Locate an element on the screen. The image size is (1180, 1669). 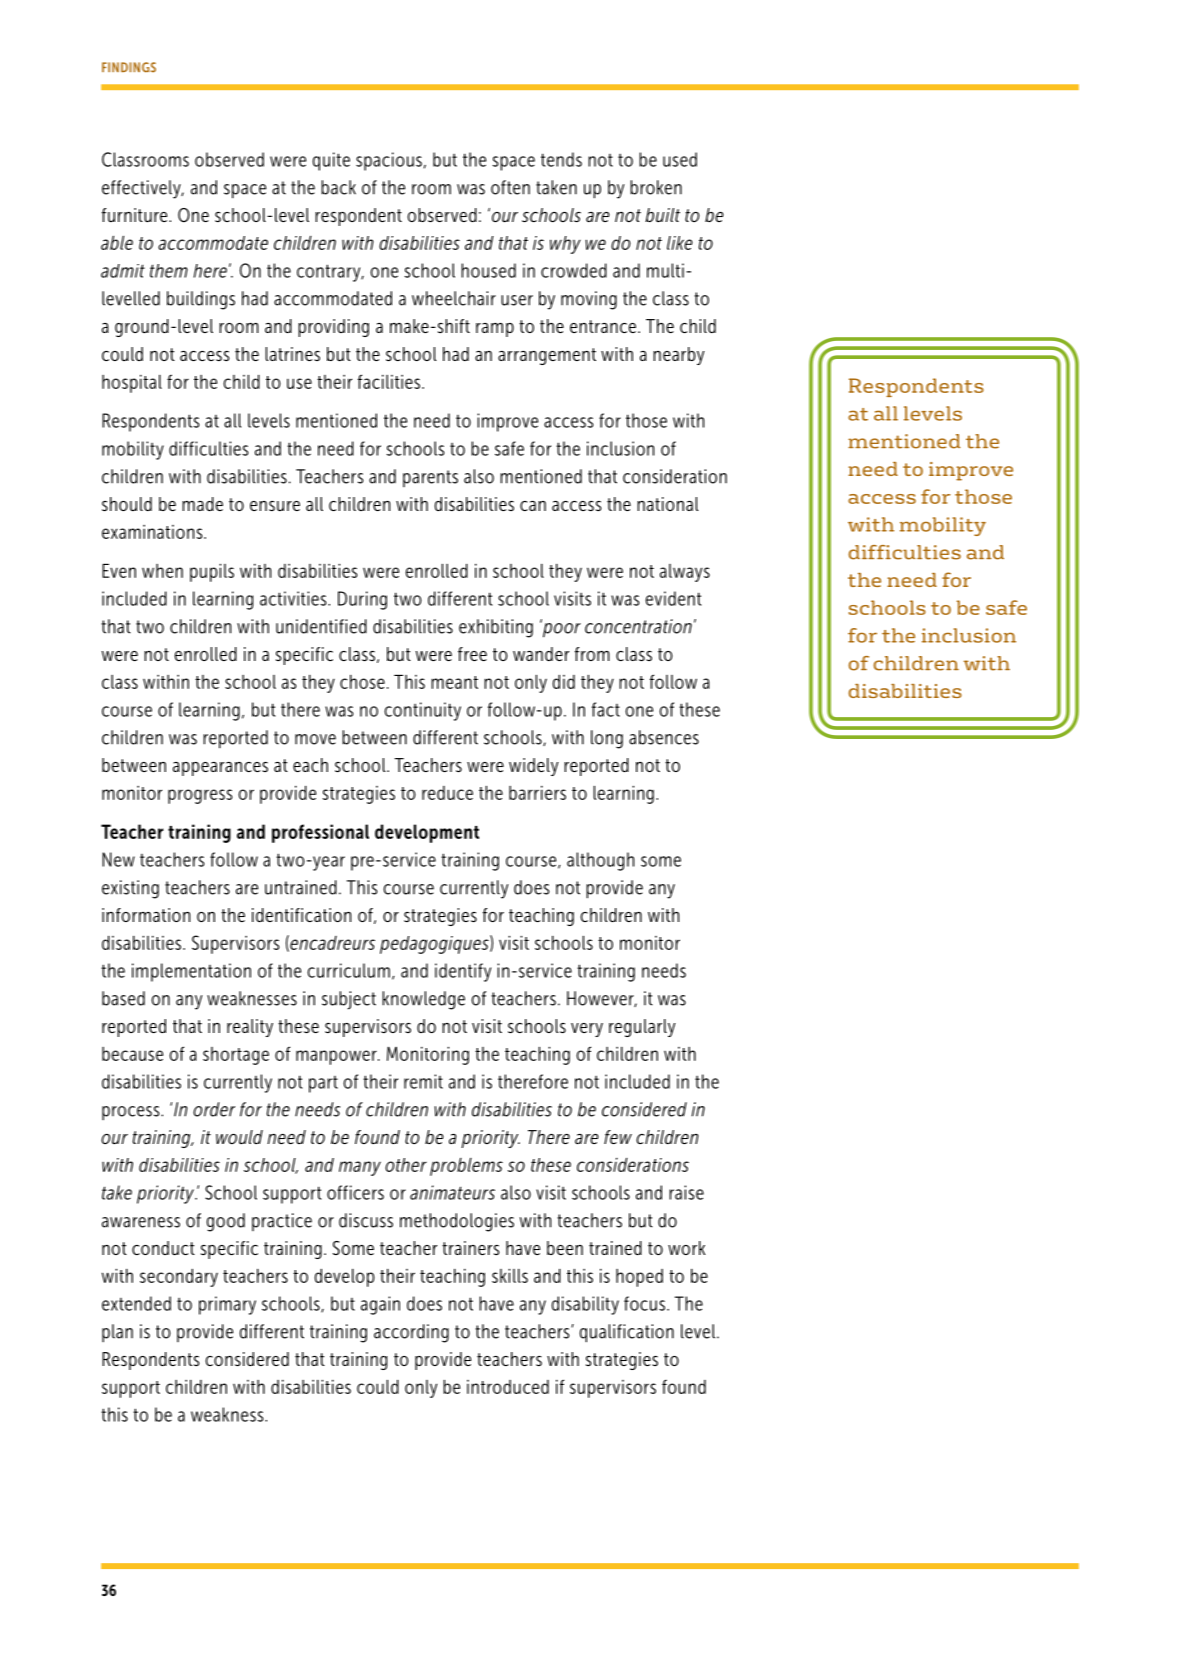
knowledge is located at coordinates (423, 1000).
